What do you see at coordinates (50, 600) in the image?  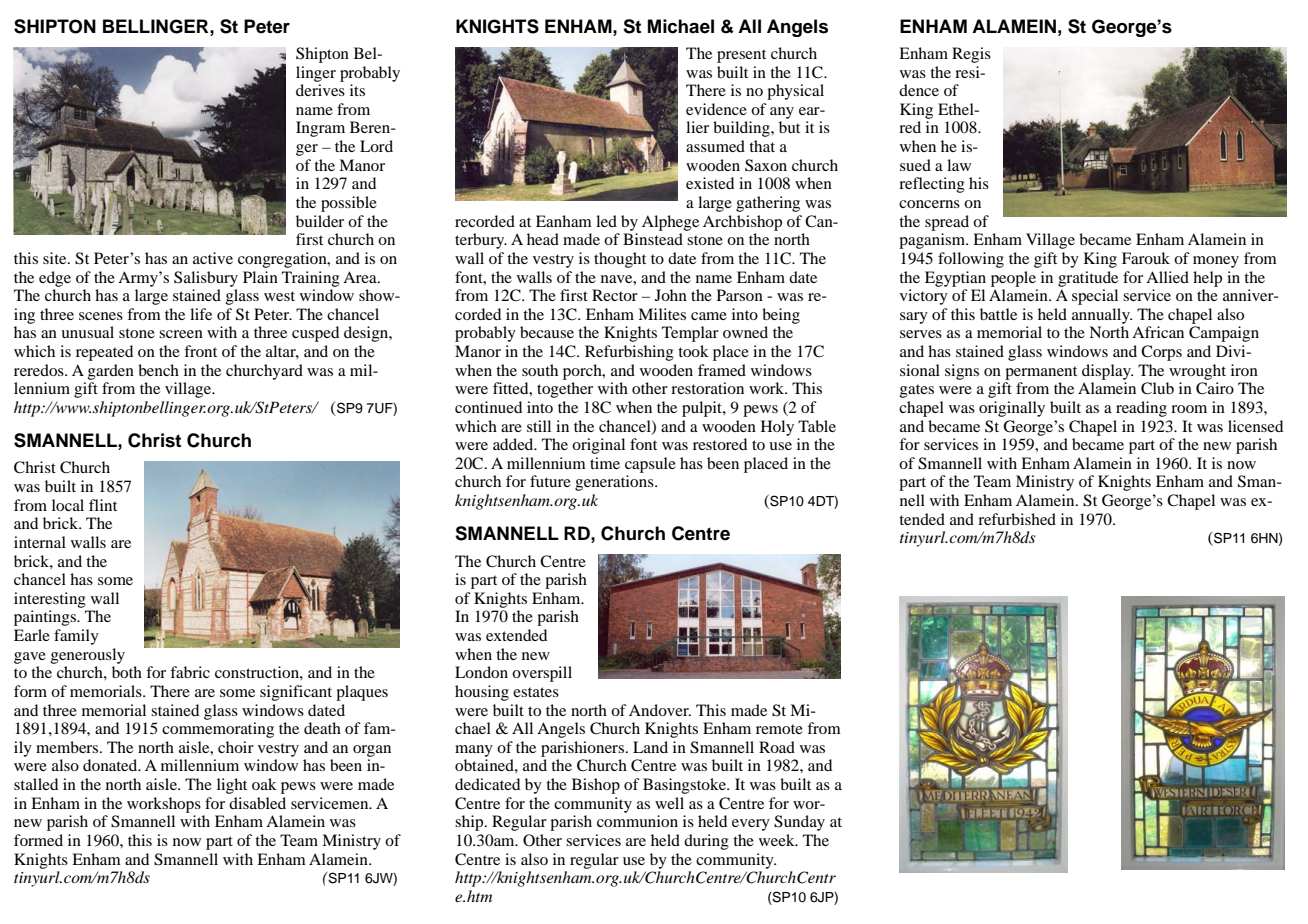 I see `interesting` at bounding box center [50, 600].
